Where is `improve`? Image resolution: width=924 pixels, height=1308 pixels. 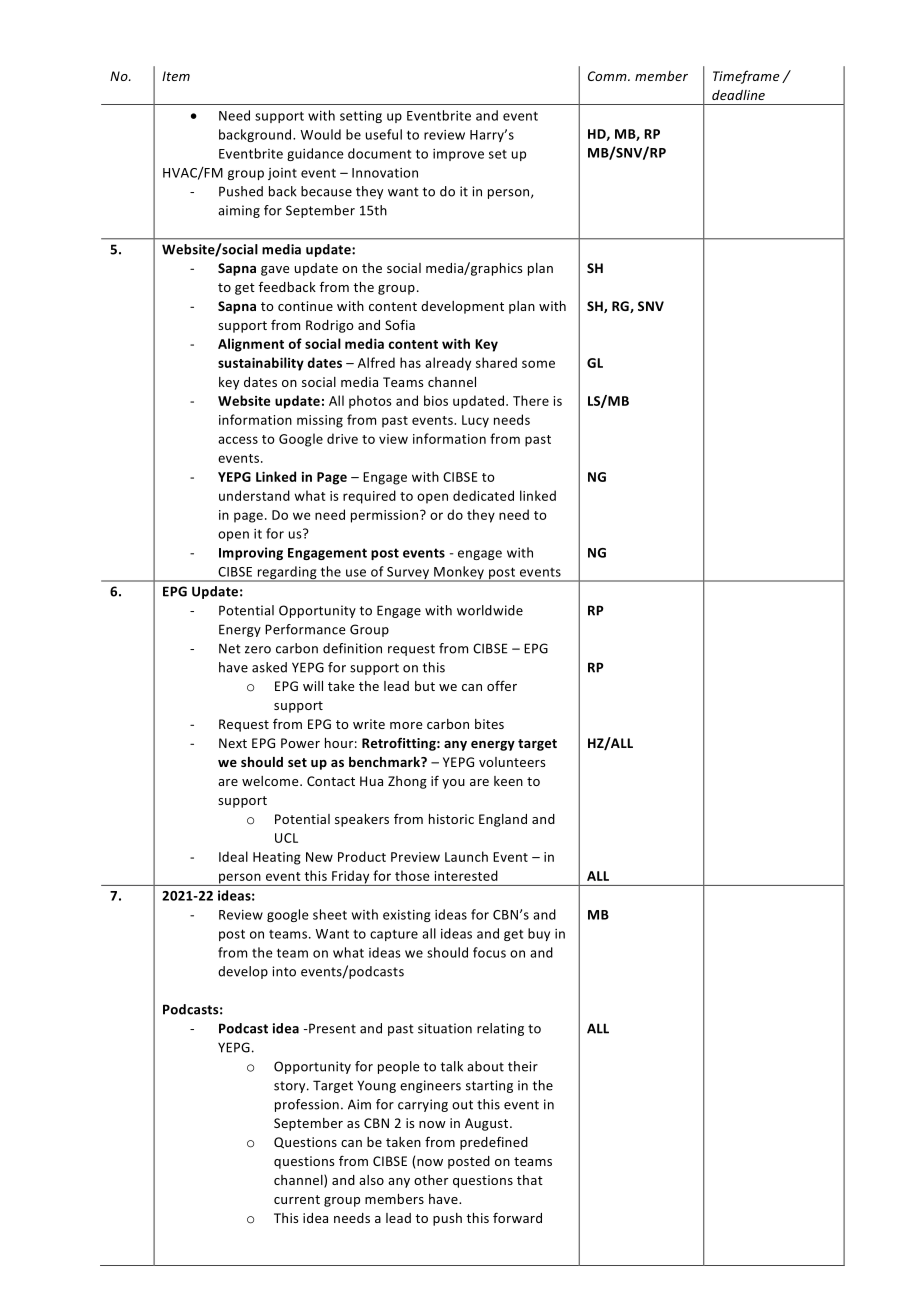
improve is located at coordinates (458, 155).
